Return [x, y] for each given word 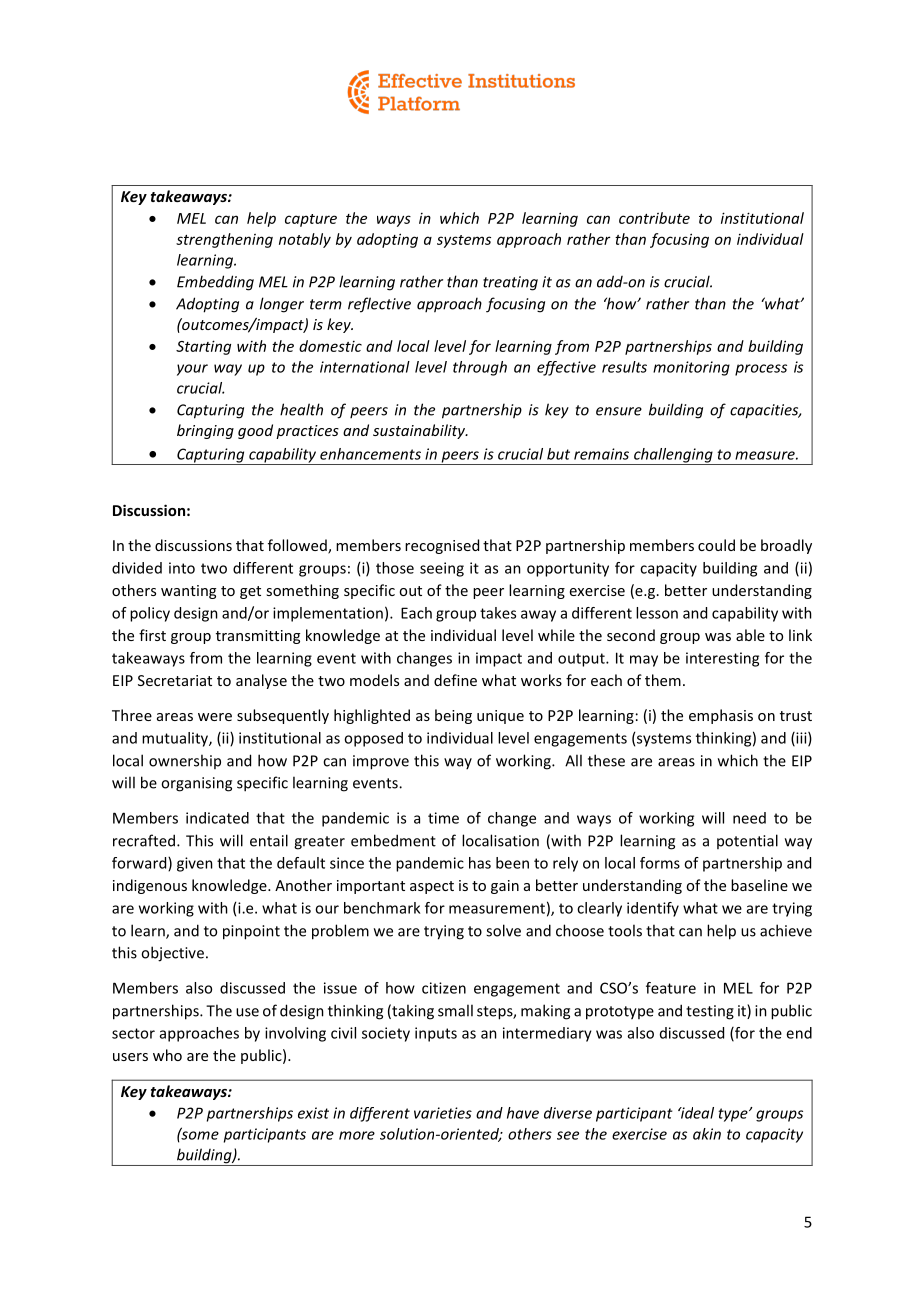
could [716, 545]
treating [510, 283]
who [167, 1055]
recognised [442, 546]
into [182, 568]
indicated [217, 818]
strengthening [224, 240]
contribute [654, 218]
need [749, 818]
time [443, 818]
